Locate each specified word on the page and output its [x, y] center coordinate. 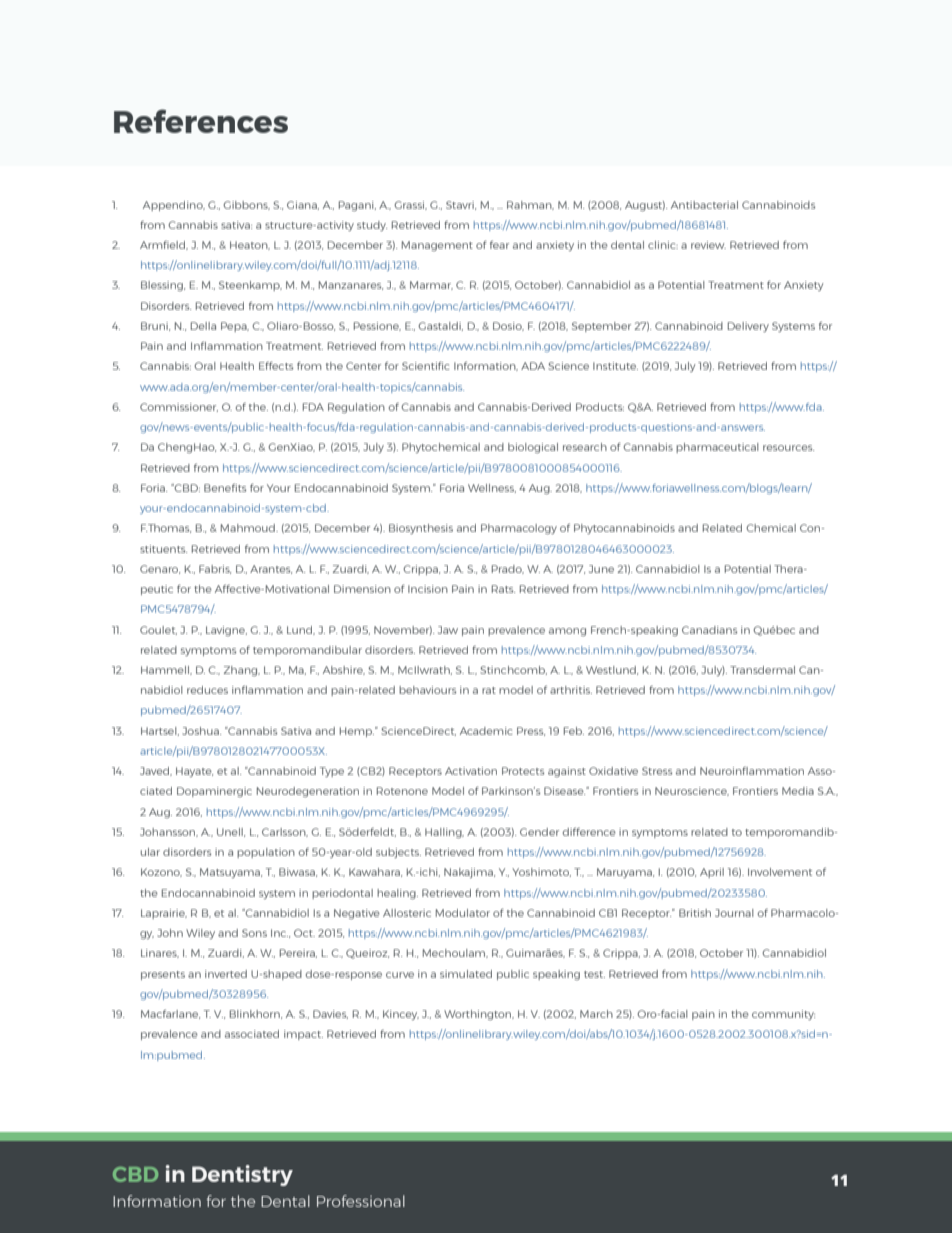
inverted [226, 974]
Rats [503, 589]
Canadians [709, 630]
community [783, 1015]
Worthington [479, 1015]
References [201, 121]
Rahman [530, 205]
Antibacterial [704, 205]
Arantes [271, 569]
